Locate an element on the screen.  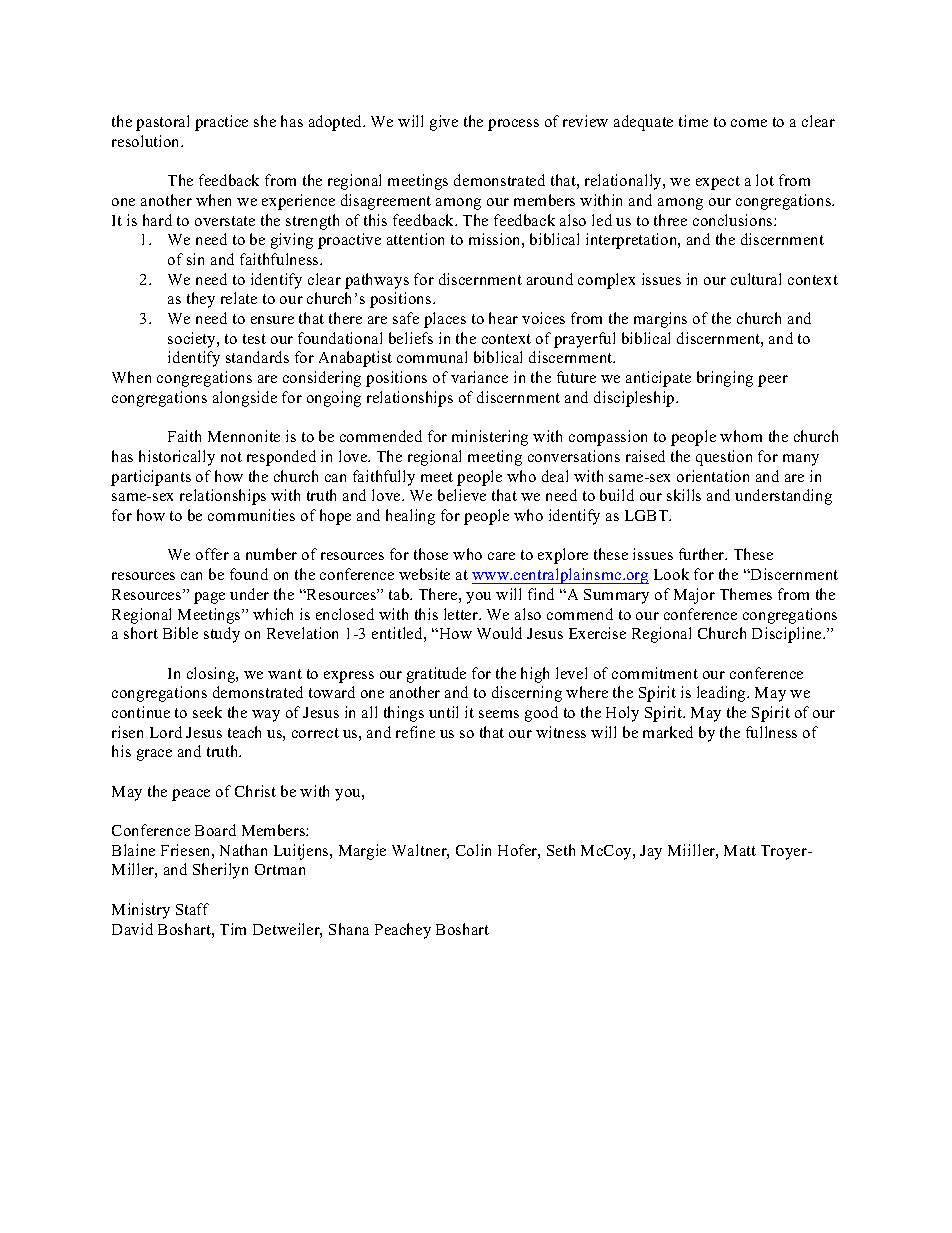
variance is located at coordinates (479, 377).
